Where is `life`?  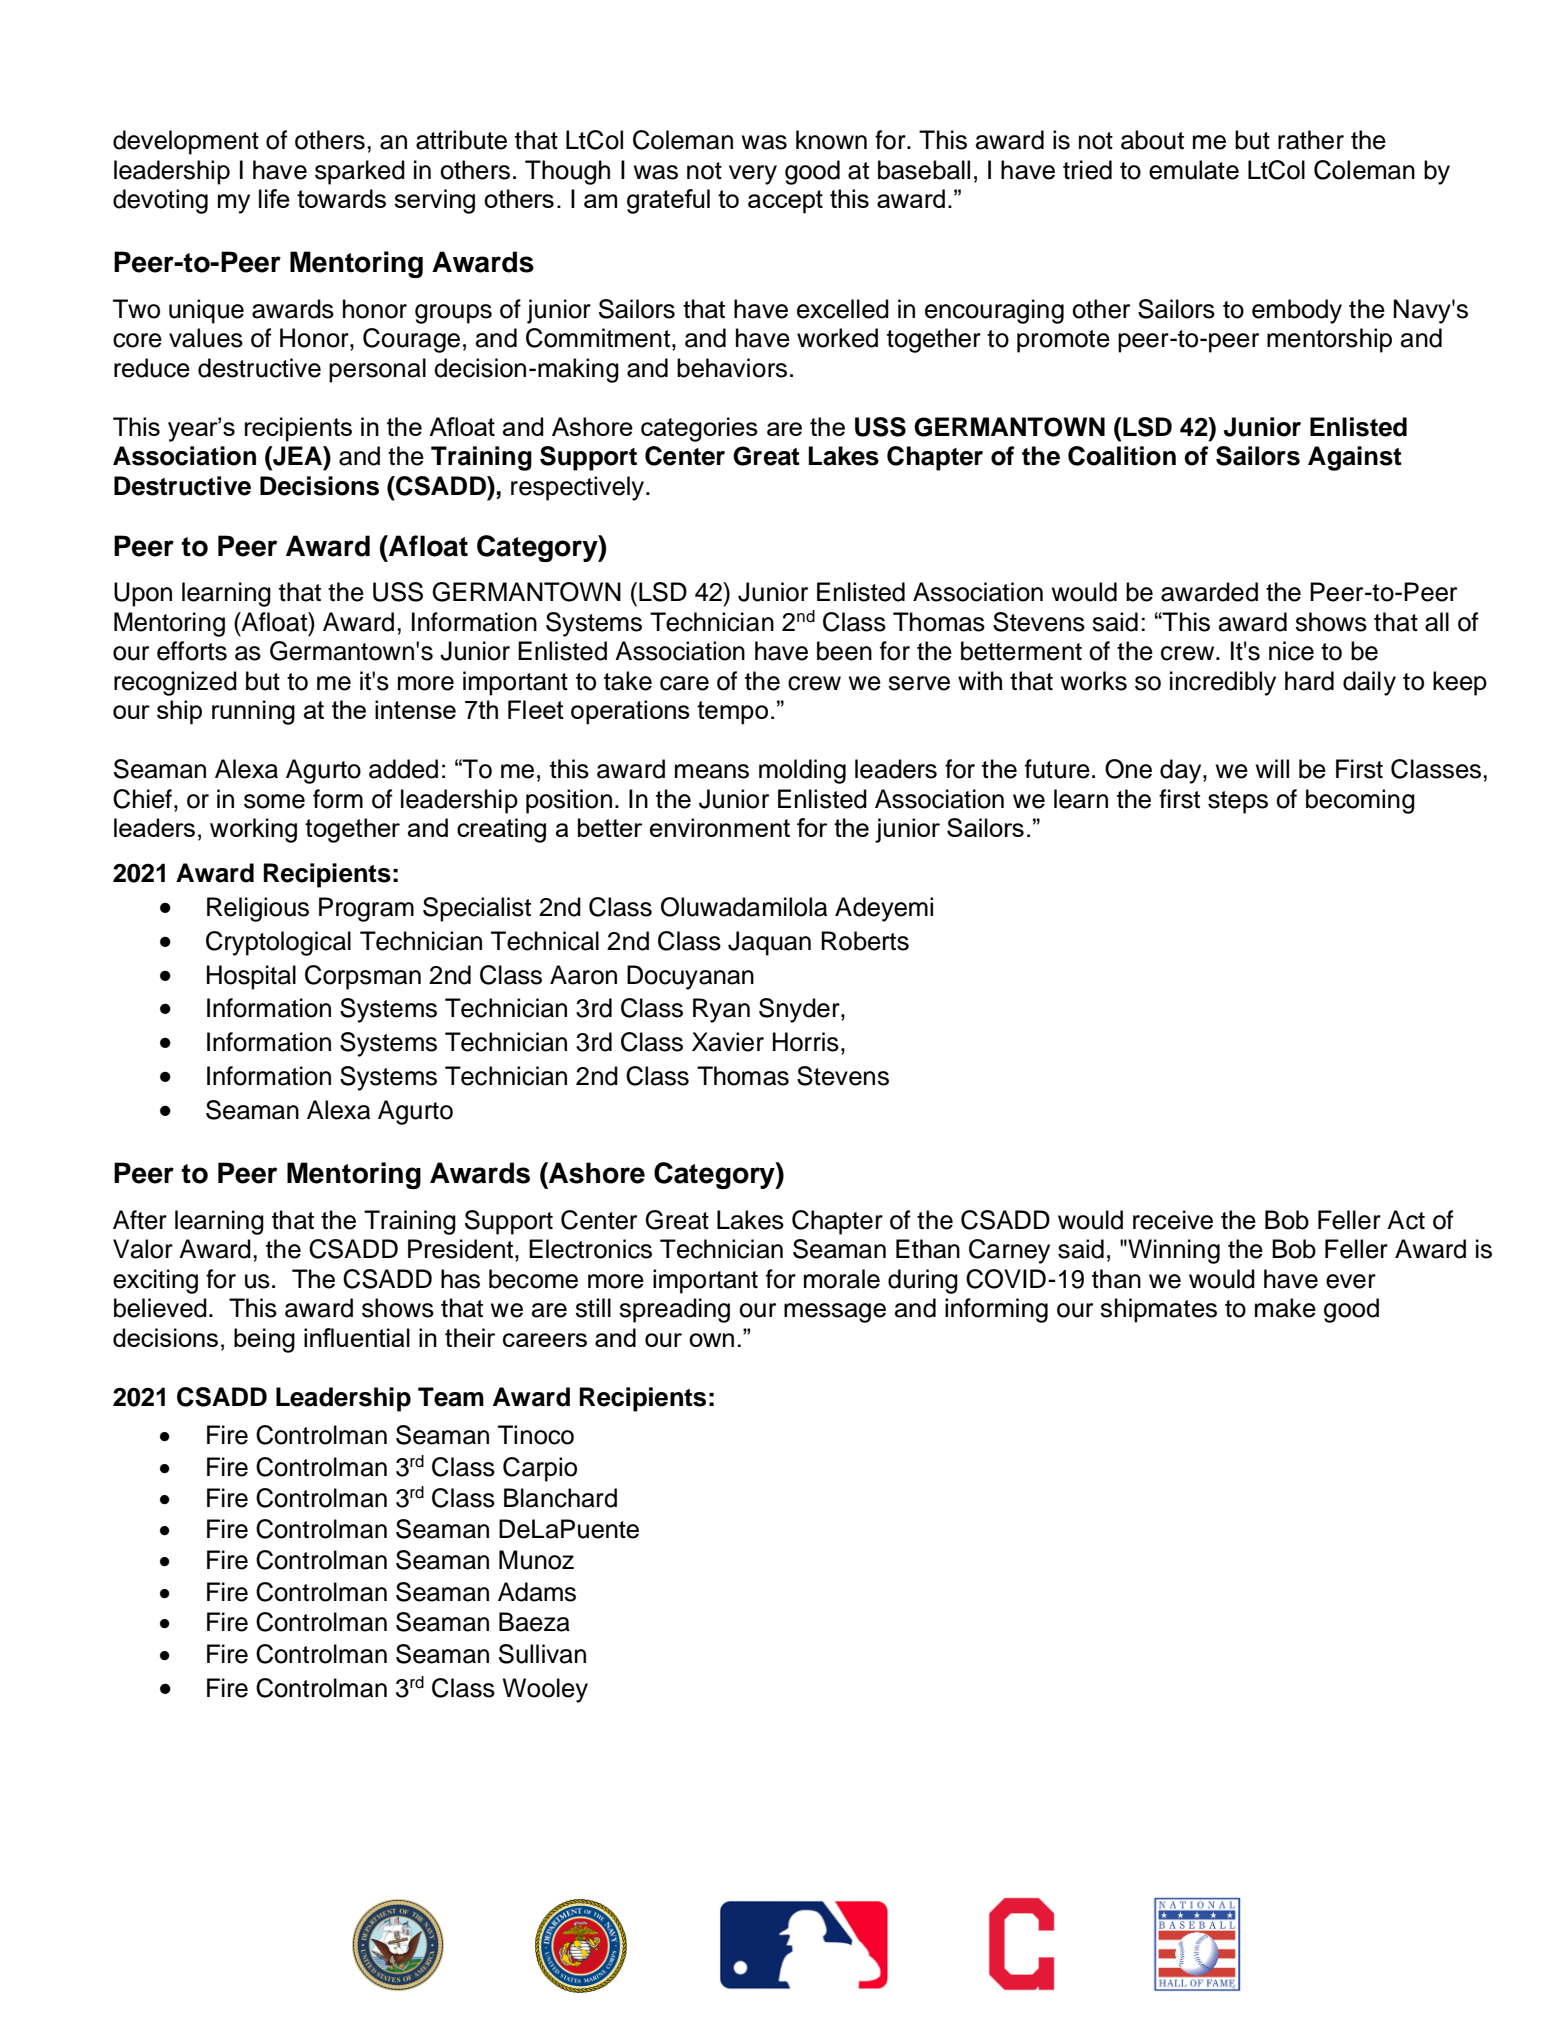
life is located at coordinates (274, 198).
